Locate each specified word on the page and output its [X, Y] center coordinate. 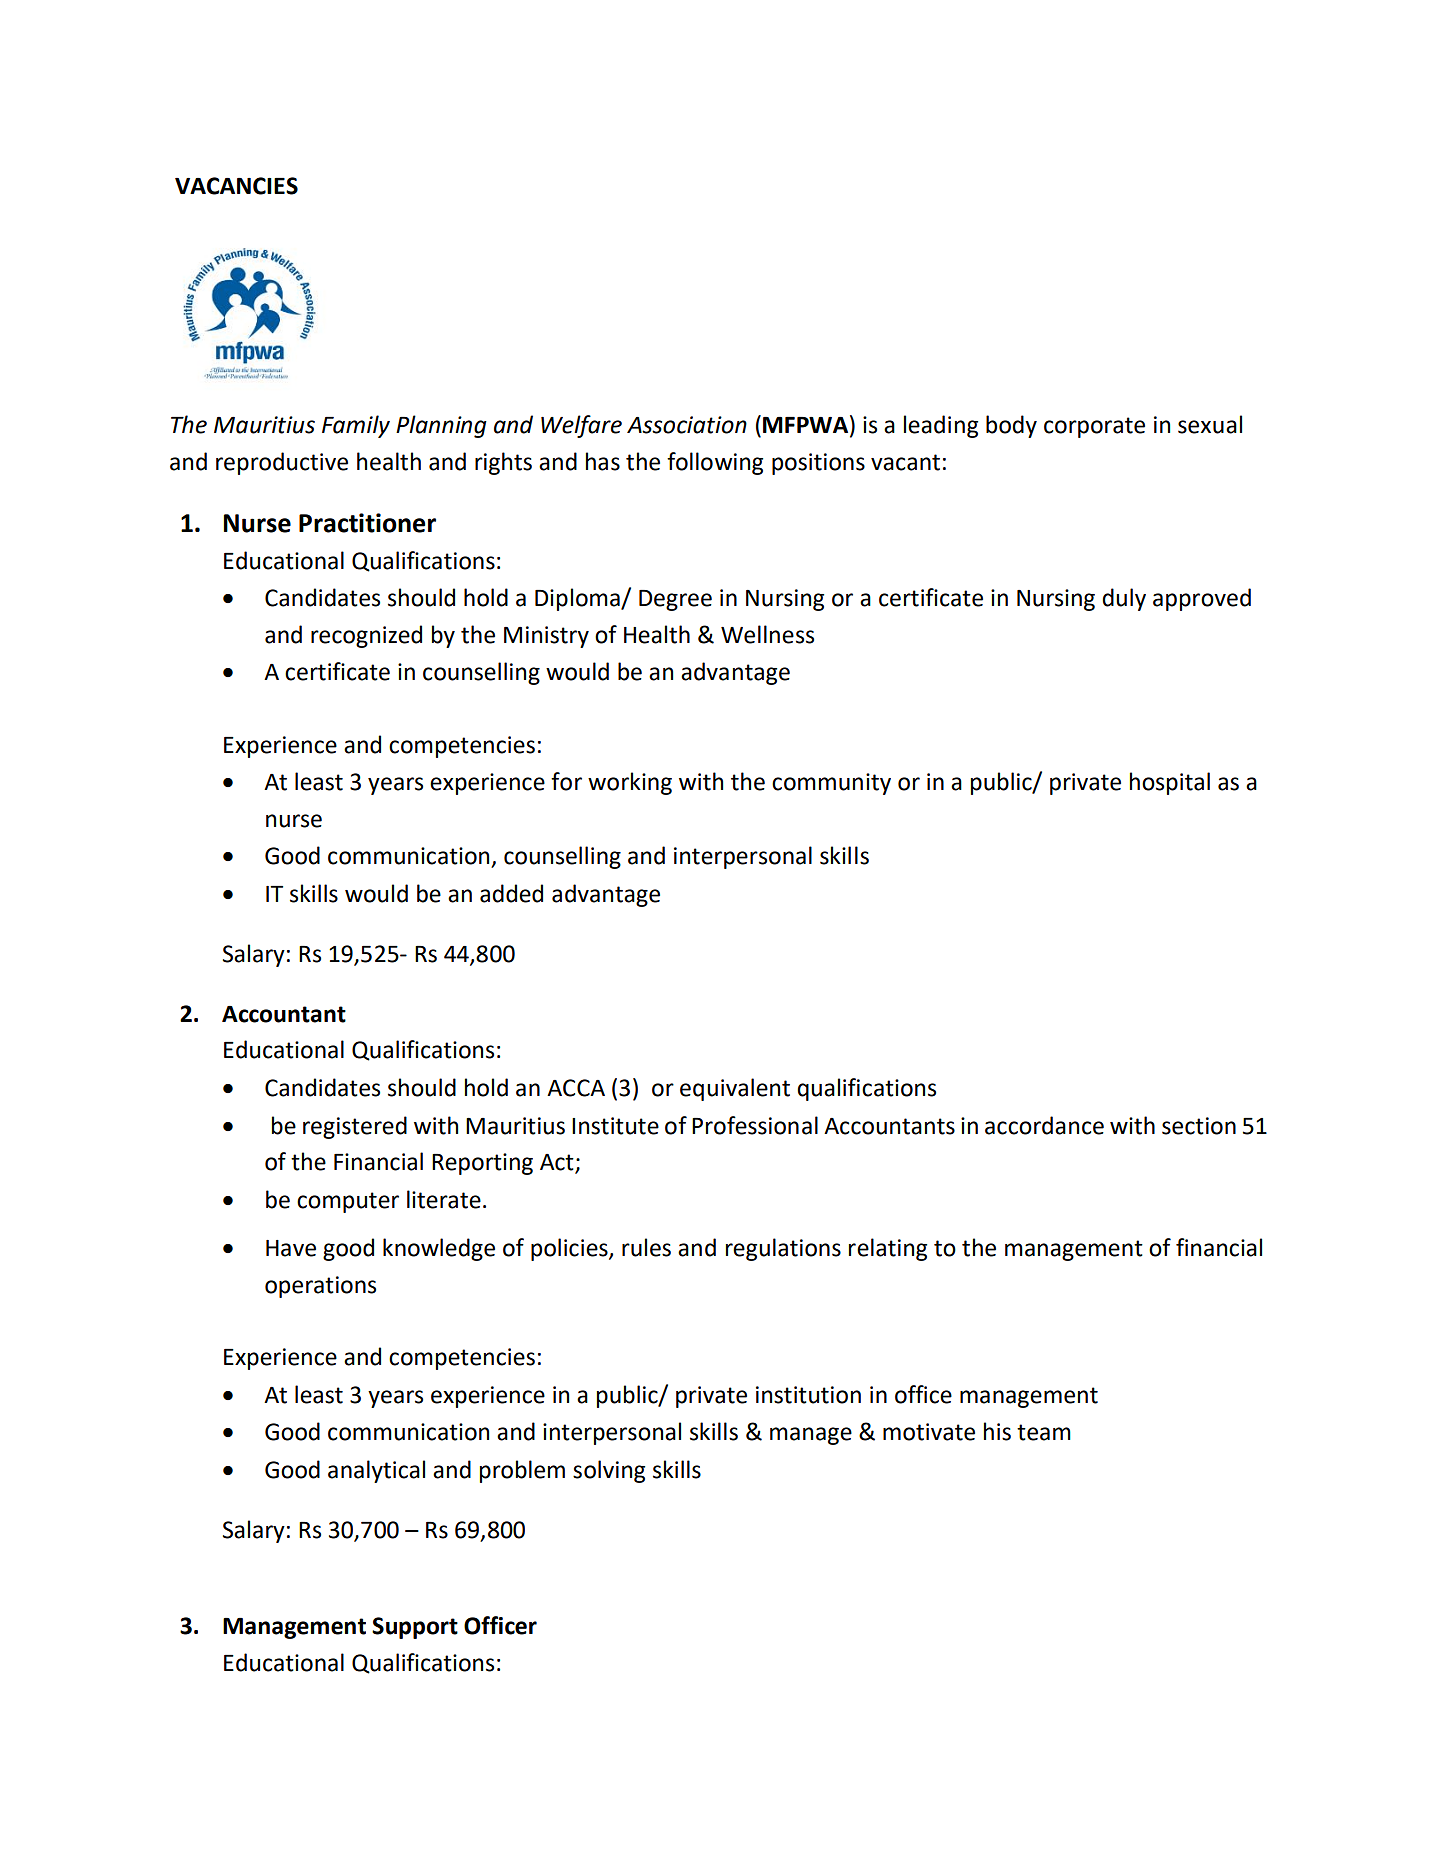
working [630, 783]
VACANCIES [236, 186]
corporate [1094, 427]
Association [687, 425]
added [511, 893]
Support [415, 1628]
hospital [1170, 783]
